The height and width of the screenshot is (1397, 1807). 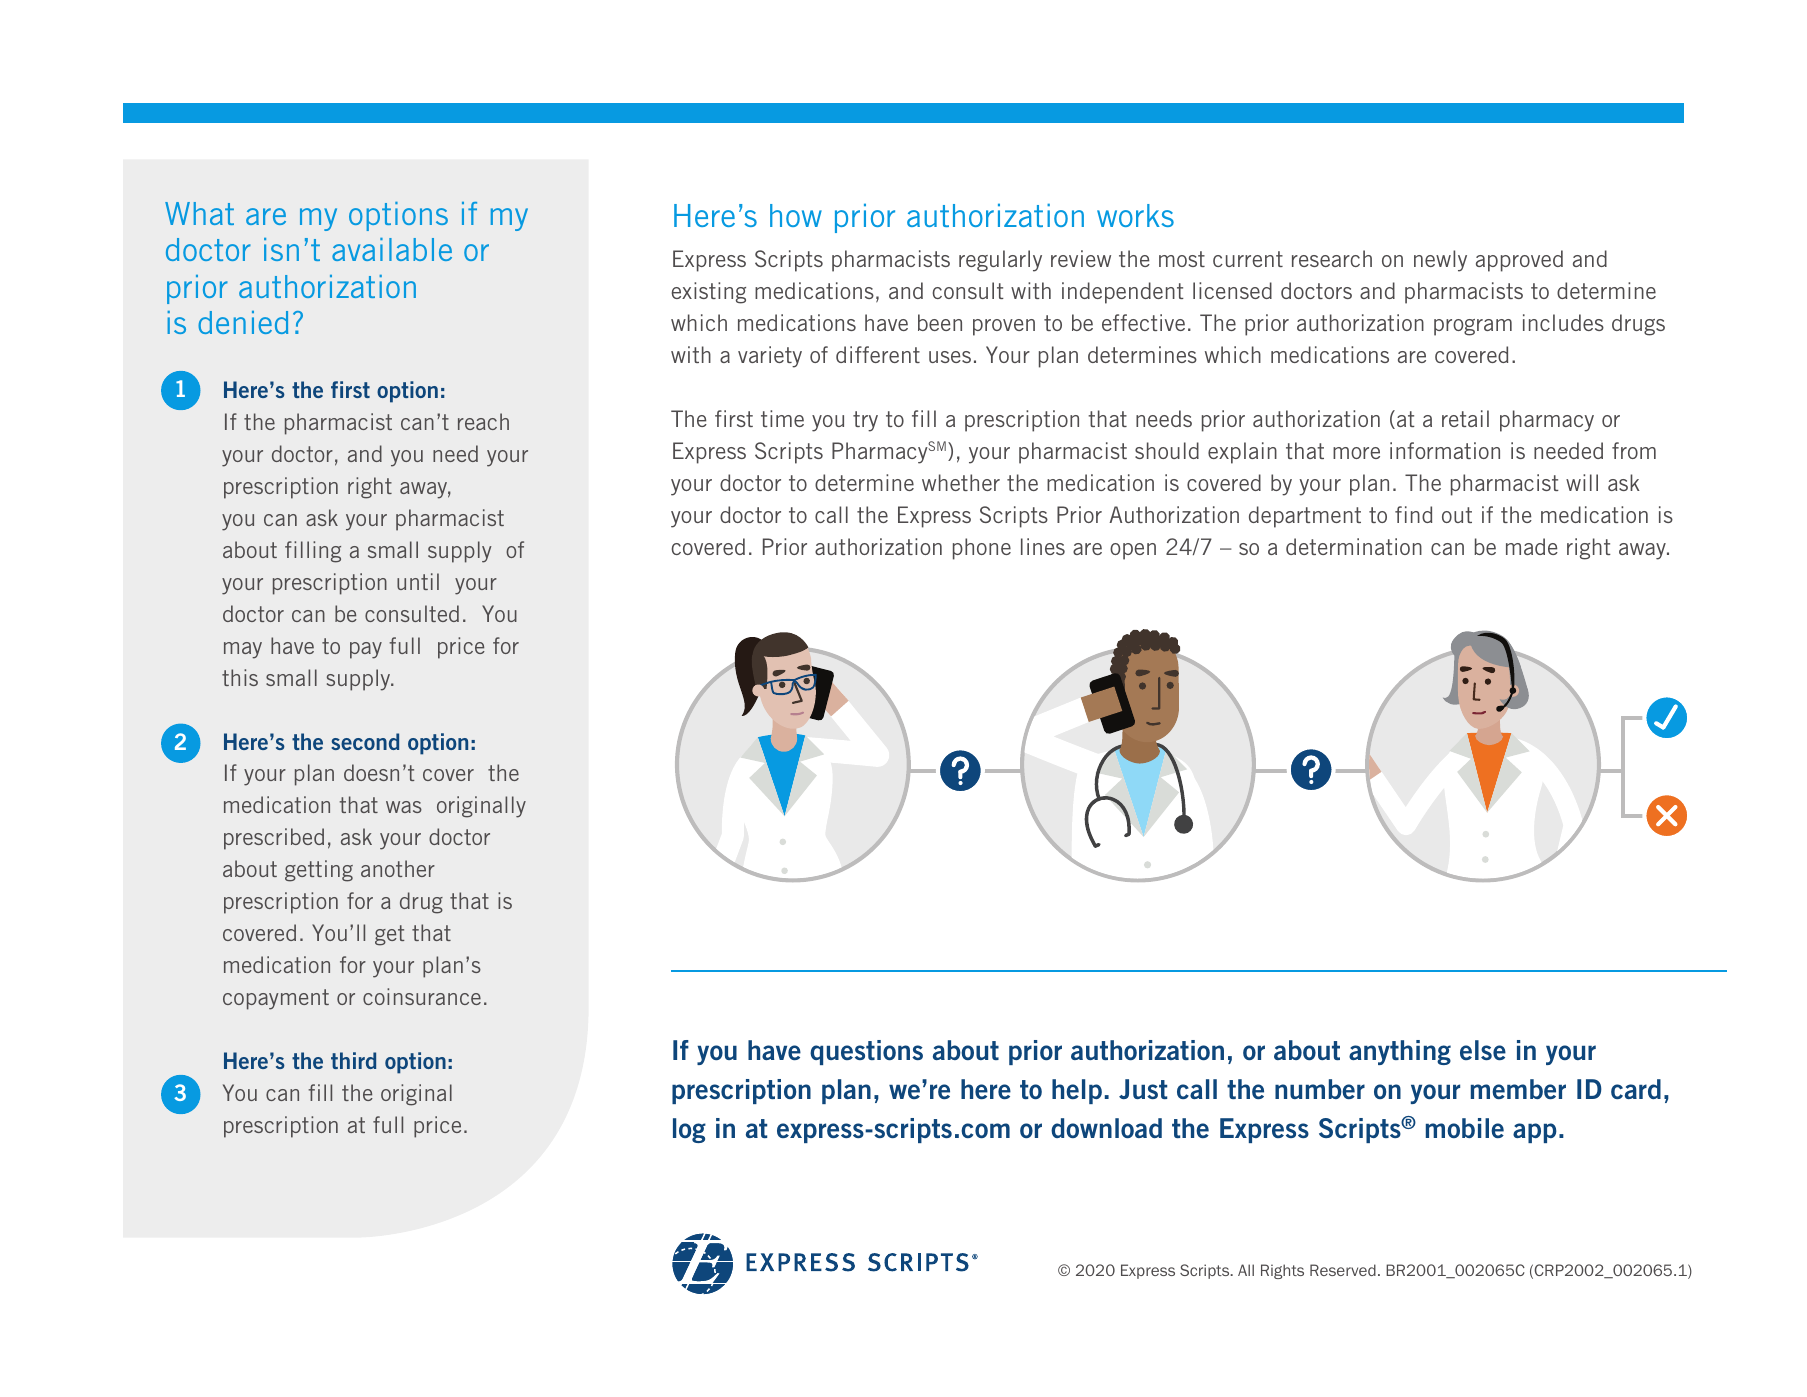 What do you see at coordinates (418, 581) in the screenshot?
I see `until` at bounding box center [418, 581].
